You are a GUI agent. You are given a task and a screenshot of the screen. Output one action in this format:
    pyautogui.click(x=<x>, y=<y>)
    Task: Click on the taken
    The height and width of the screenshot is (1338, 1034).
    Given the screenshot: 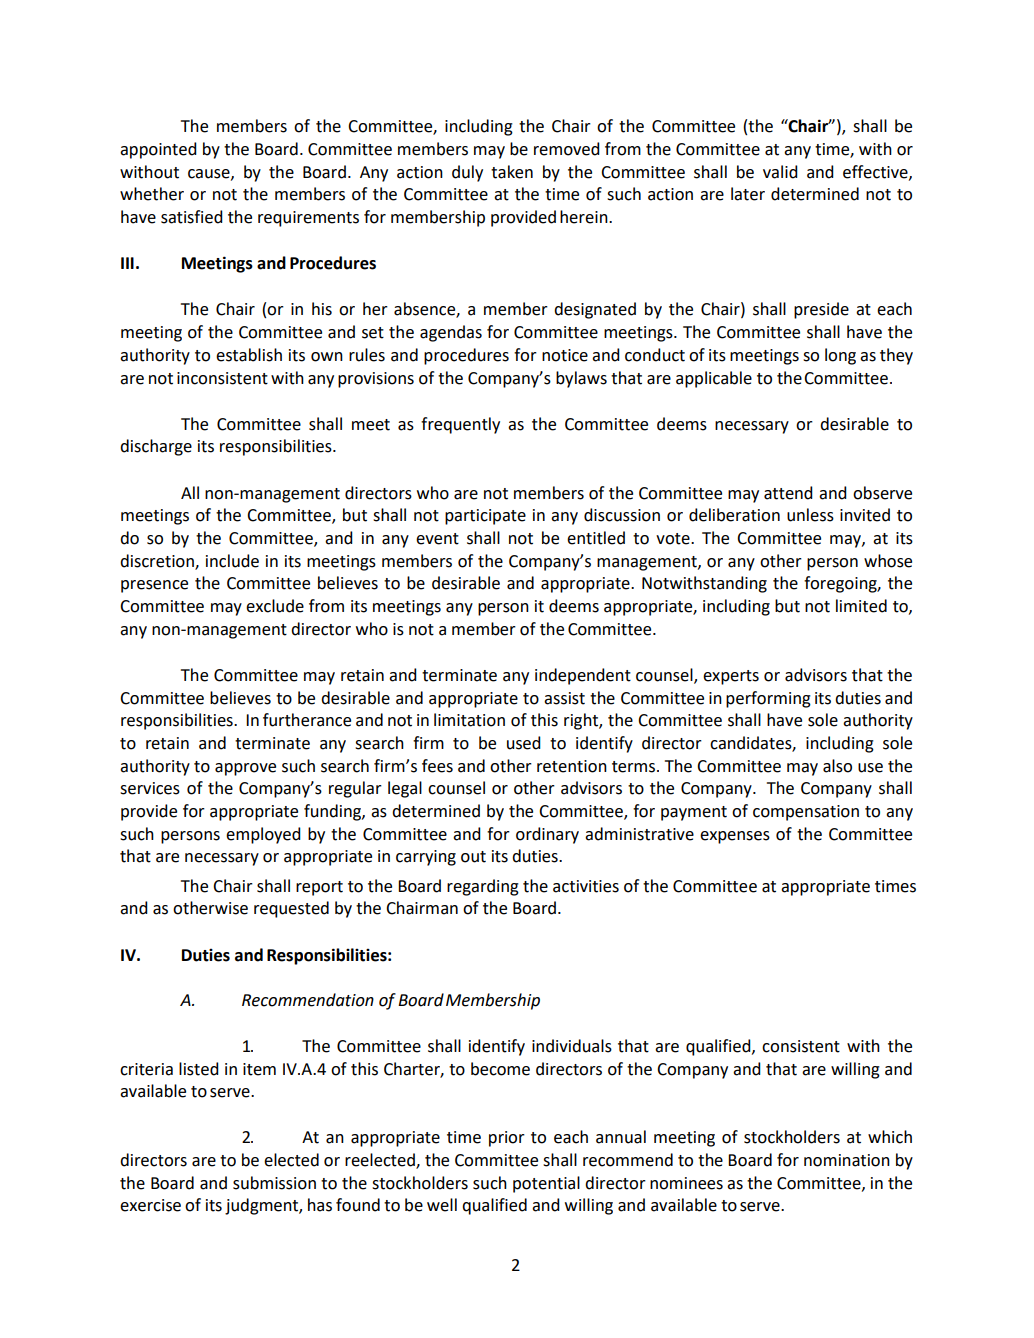 What is the action you would take?
    pyautogui.click(x=512, y=172)
